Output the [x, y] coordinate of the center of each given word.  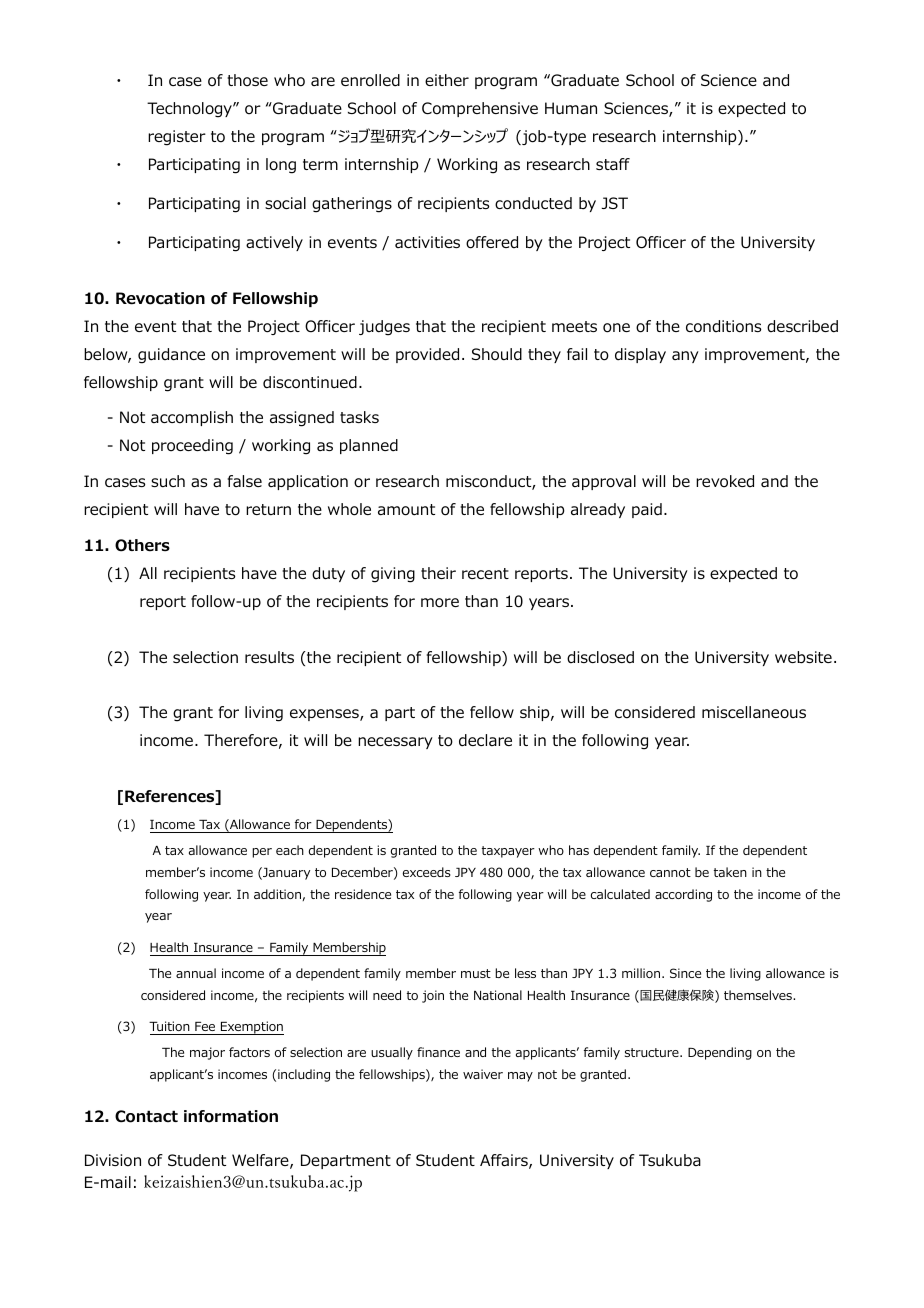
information [231, 1116]
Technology [190, 110]
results [269, 657]
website [803, 657]
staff [613, 164]
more [440, 603]
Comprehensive [480, 109]
